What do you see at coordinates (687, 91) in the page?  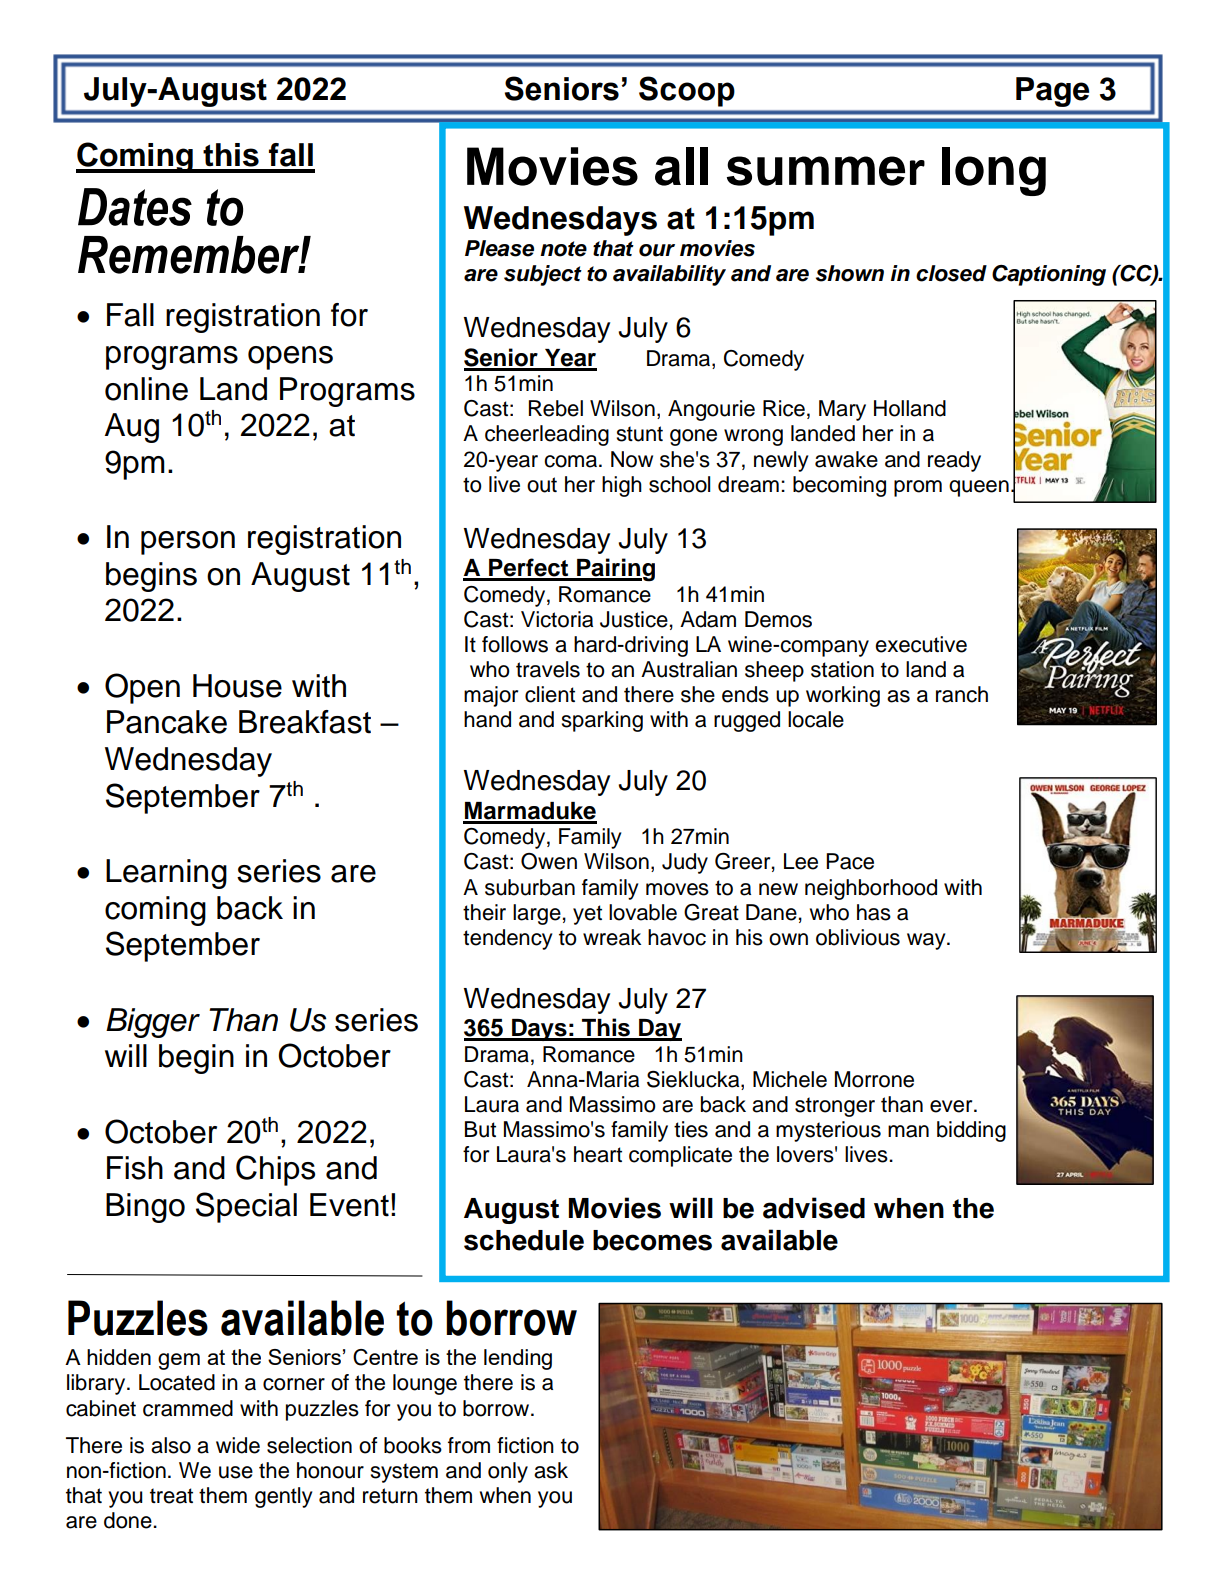 I see `Scoop` at bounding box center [687, 91].
